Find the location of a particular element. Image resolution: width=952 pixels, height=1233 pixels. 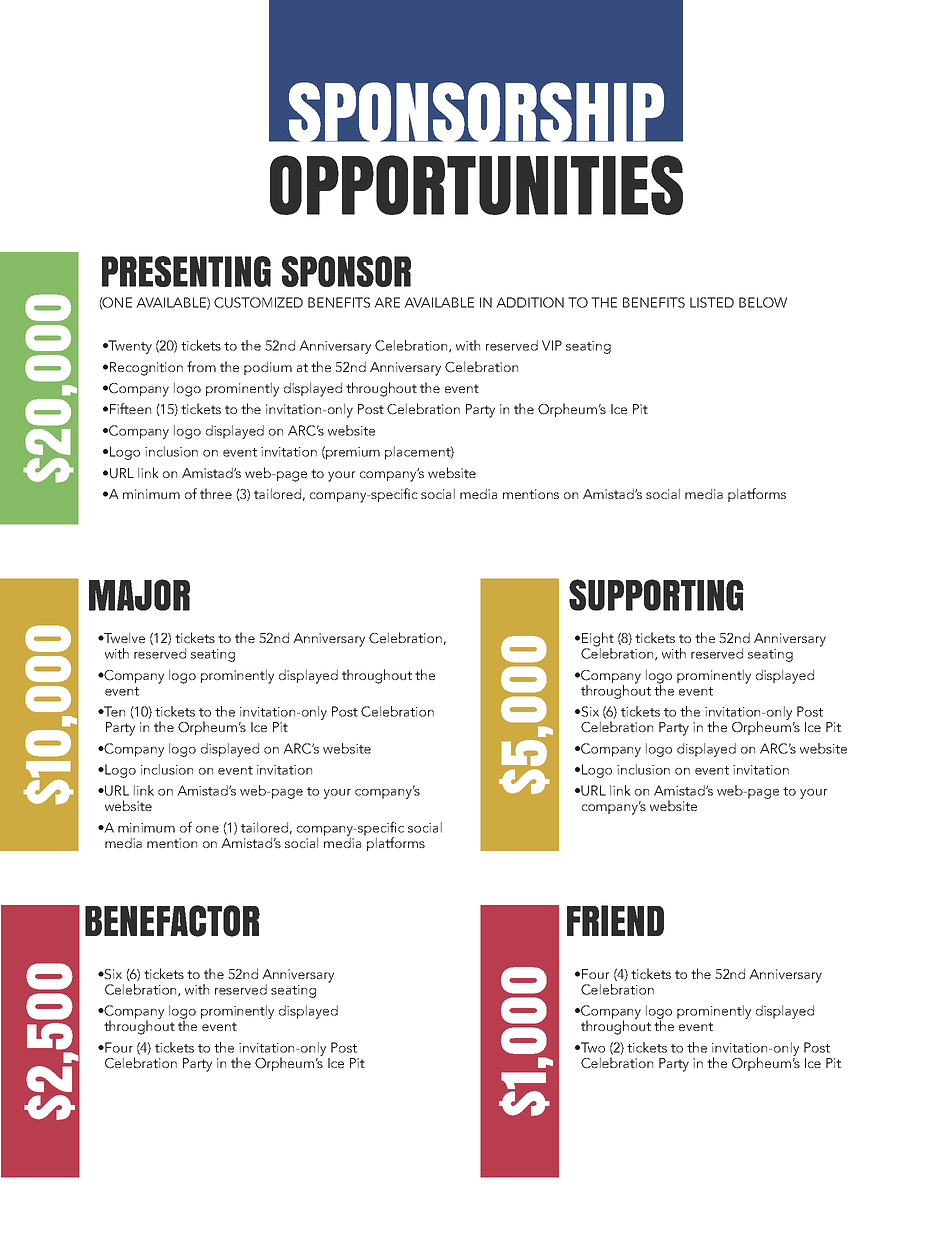

BENEFACTOR is located at coordinates (172, 921).
